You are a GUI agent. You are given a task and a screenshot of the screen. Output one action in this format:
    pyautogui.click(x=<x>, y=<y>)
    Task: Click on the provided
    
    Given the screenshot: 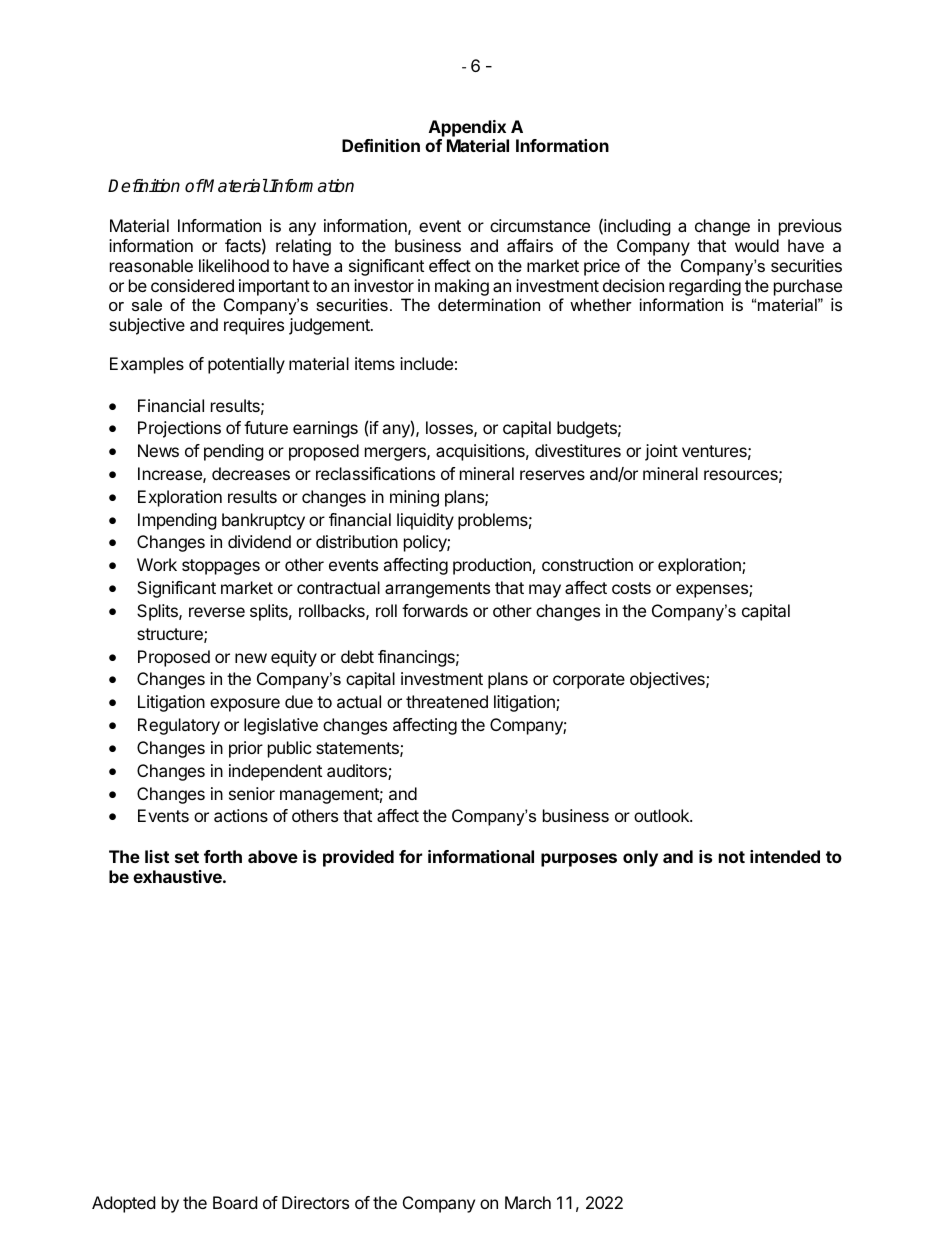 What is the action you would take?
    pyautogui.click(x=358, y=858)
